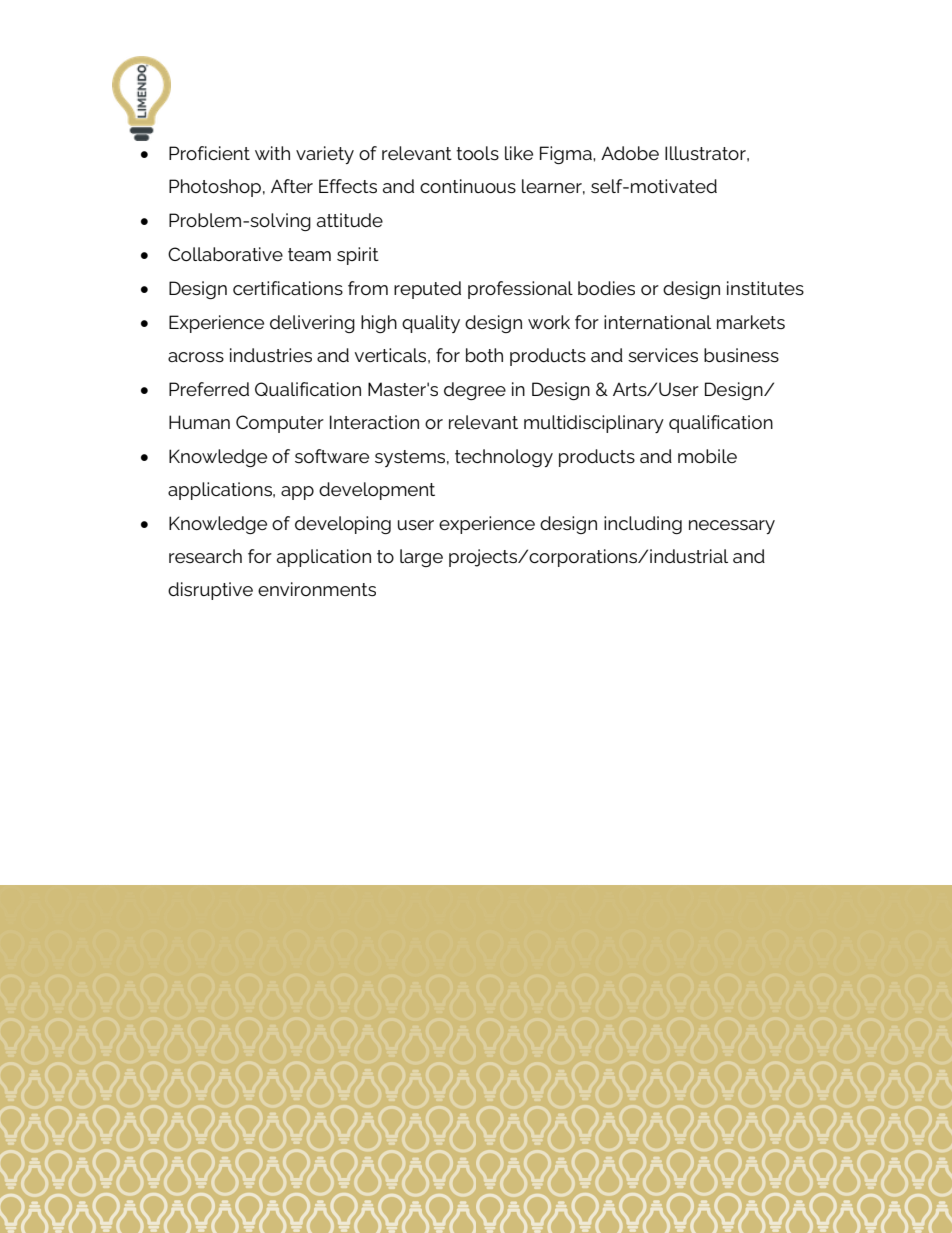 This document has width=952, height=1233. What do you see at coordinates (477, 153) in the document?
I see `tools` at bounding box center [477, 153].
